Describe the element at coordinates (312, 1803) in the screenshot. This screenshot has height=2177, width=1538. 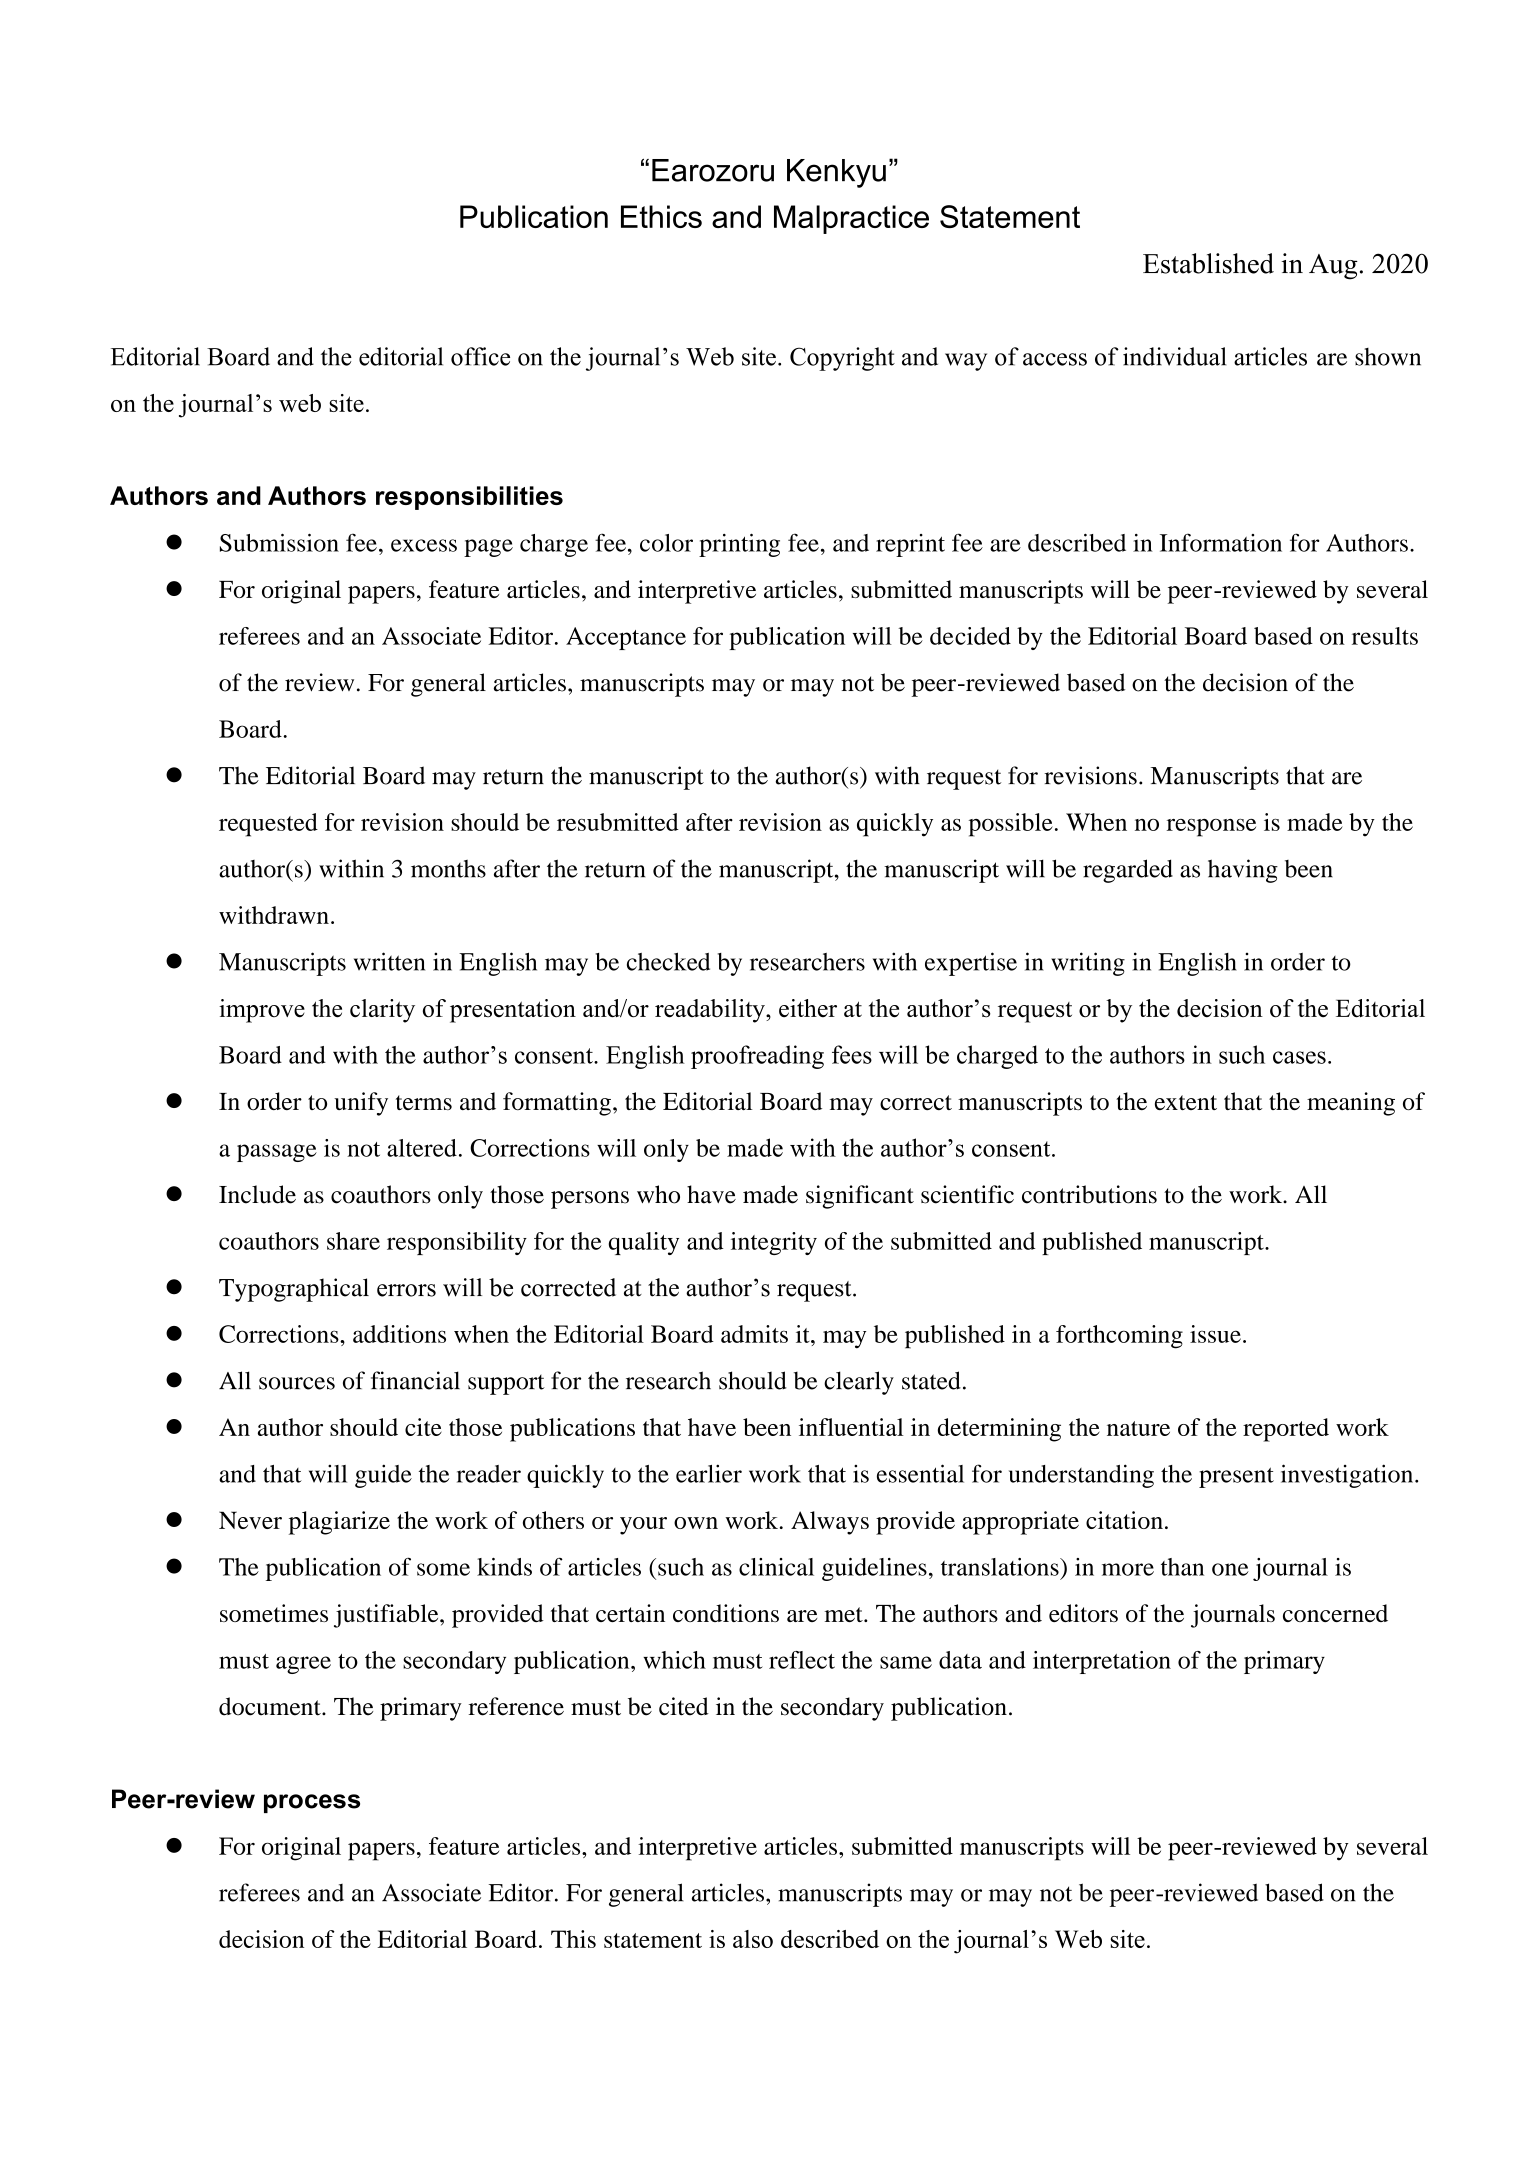
I see `process` at that location.
